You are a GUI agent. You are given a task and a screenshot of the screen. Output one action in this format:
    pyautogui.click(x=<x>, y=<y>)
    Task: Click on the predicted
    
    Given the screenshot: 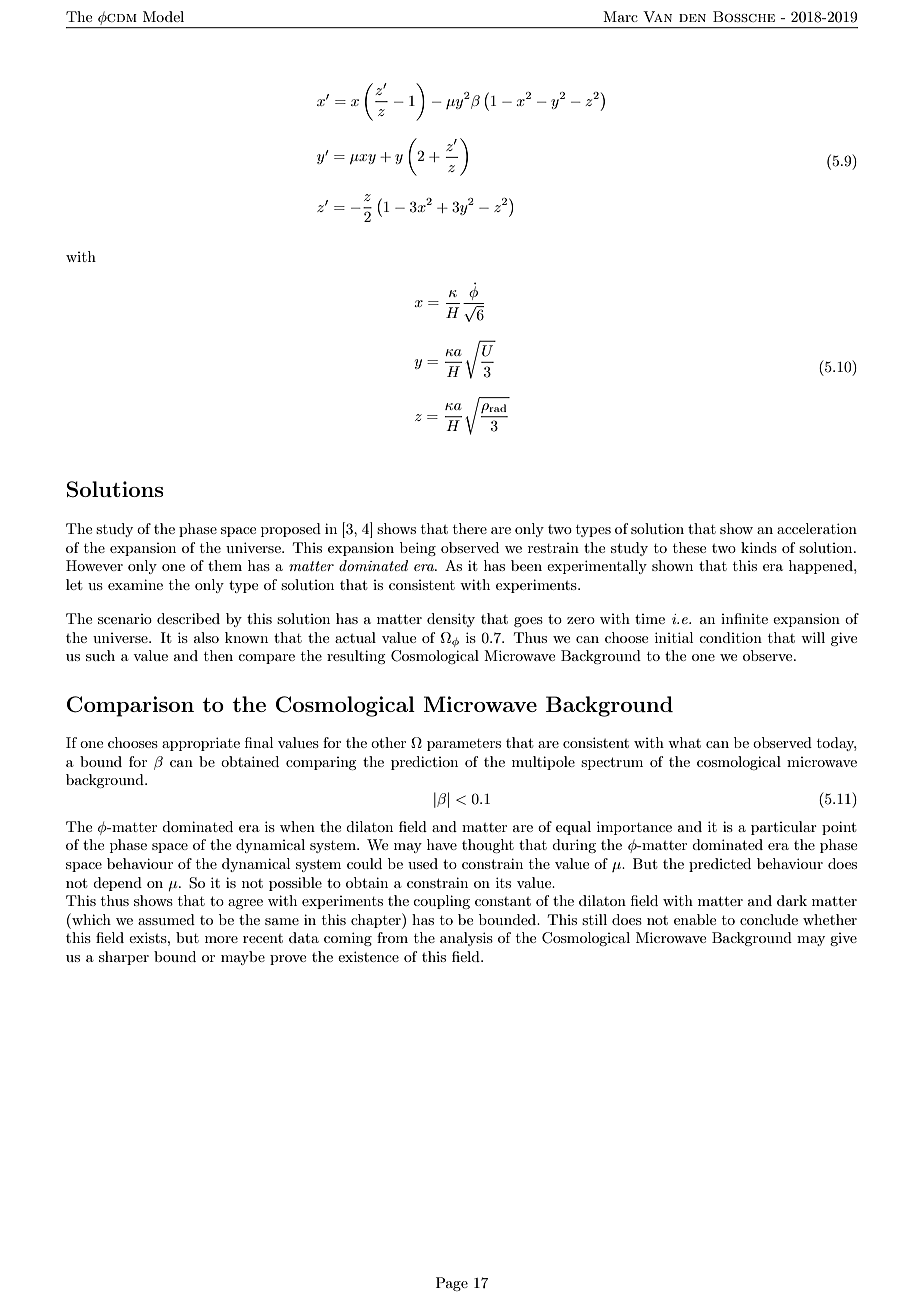 What is the action you would take?
    pyautogui.click(x=720, y=865)
